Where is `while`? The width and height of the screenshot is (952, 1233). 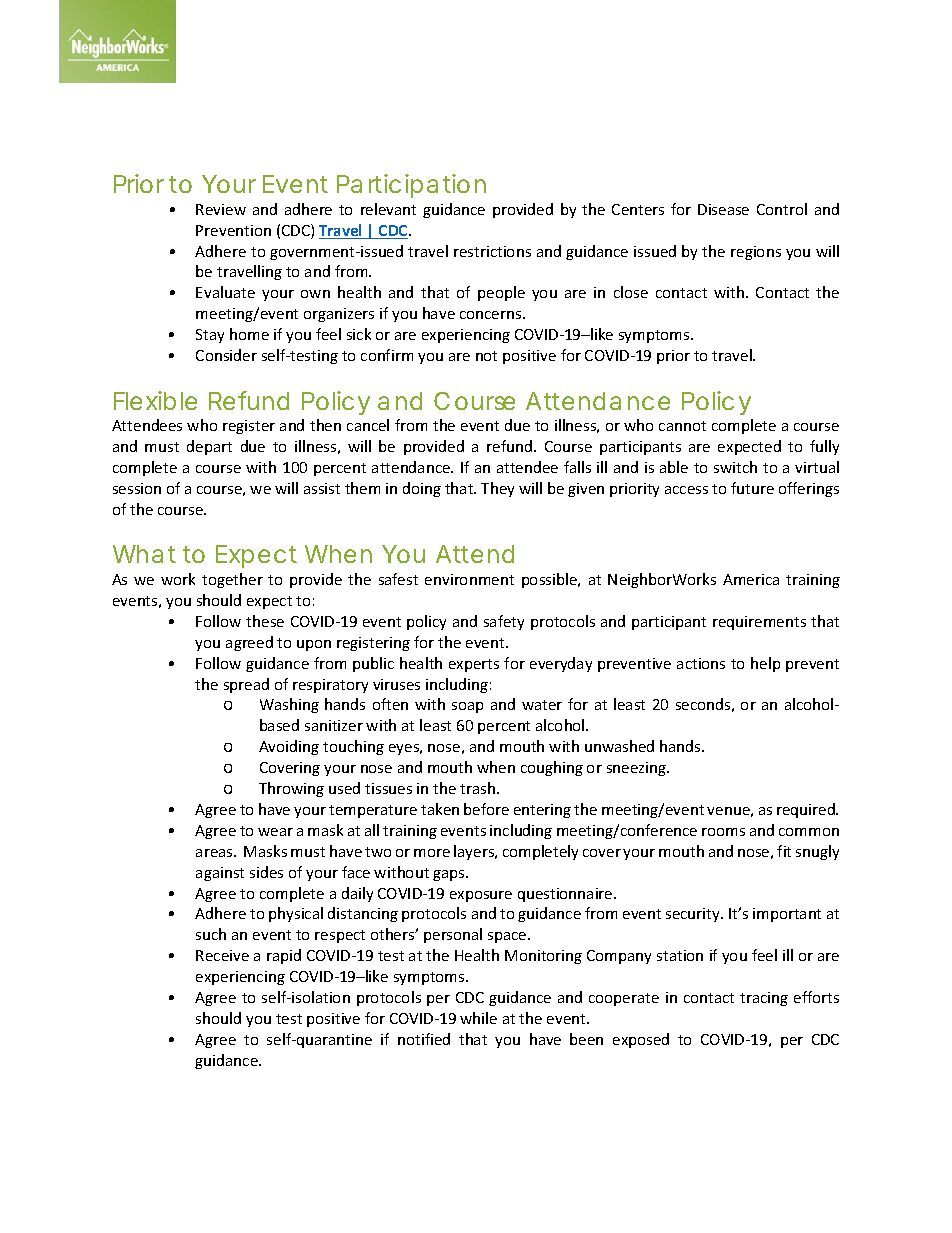 while is located at coordinates (478, 1018).
